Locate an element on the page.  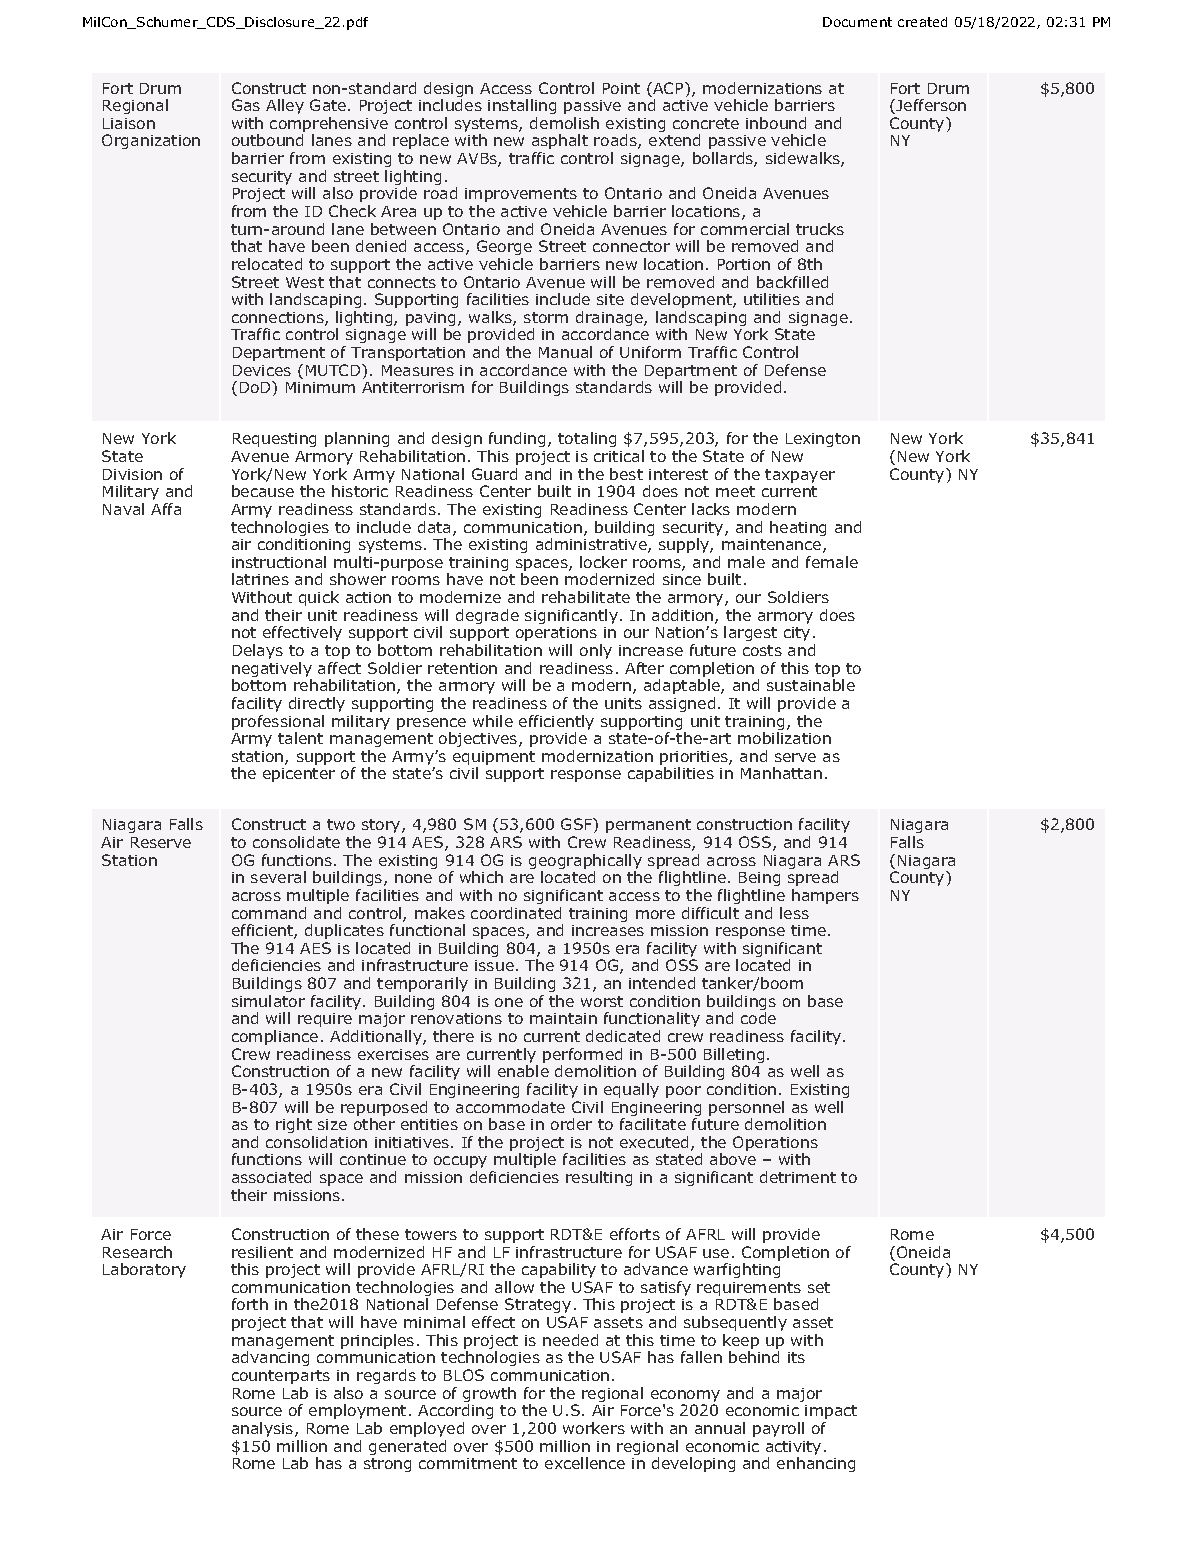
several is located at coordinates (278, 877).
